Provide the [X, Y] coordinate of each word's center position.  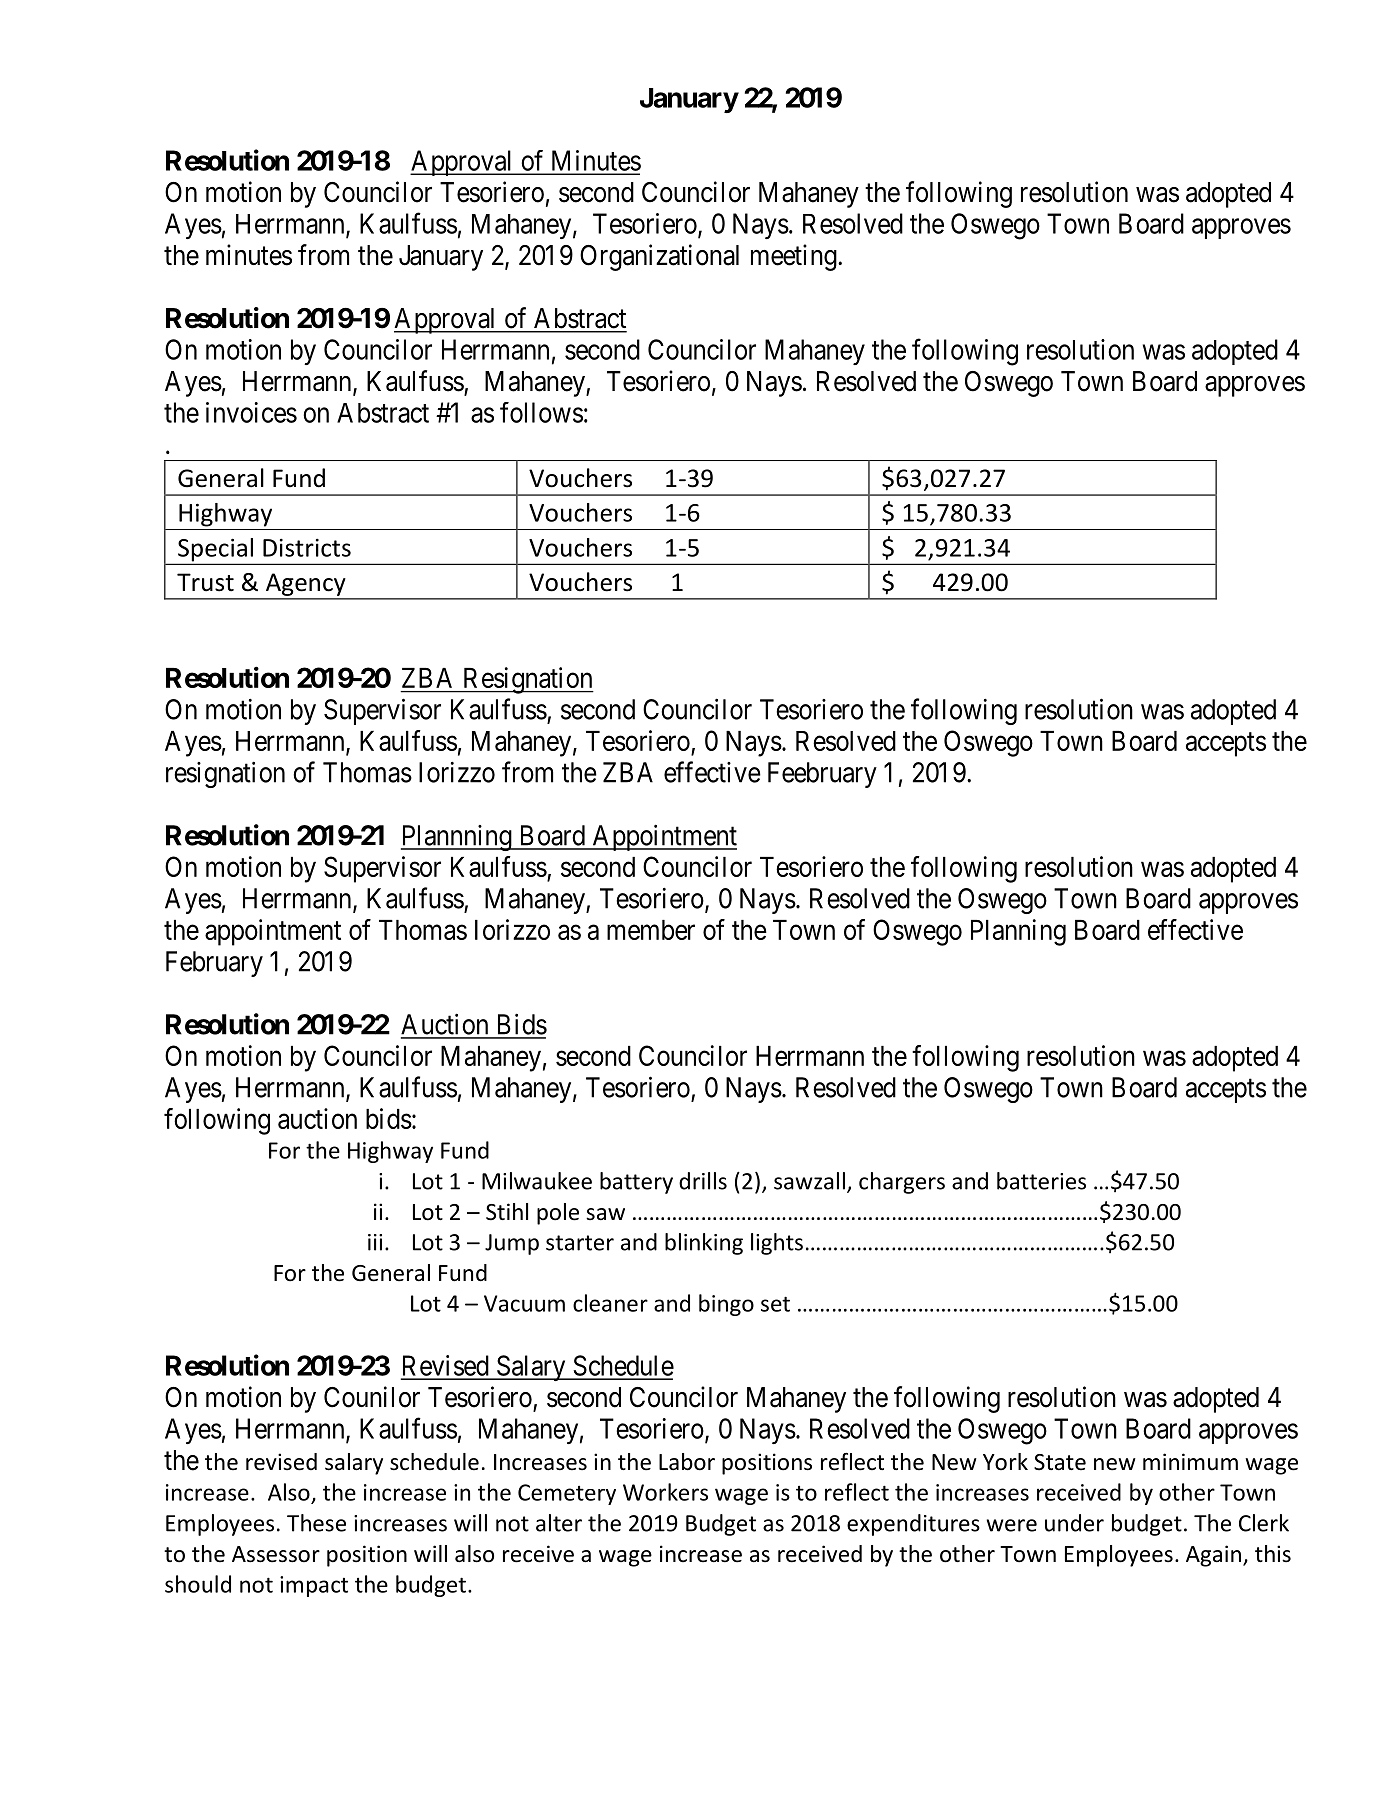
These [316, 1523]
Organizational [659, 257]
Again [1213, 1556]
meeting [795, 257]
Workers [665, 1492]
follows [541, 412]
